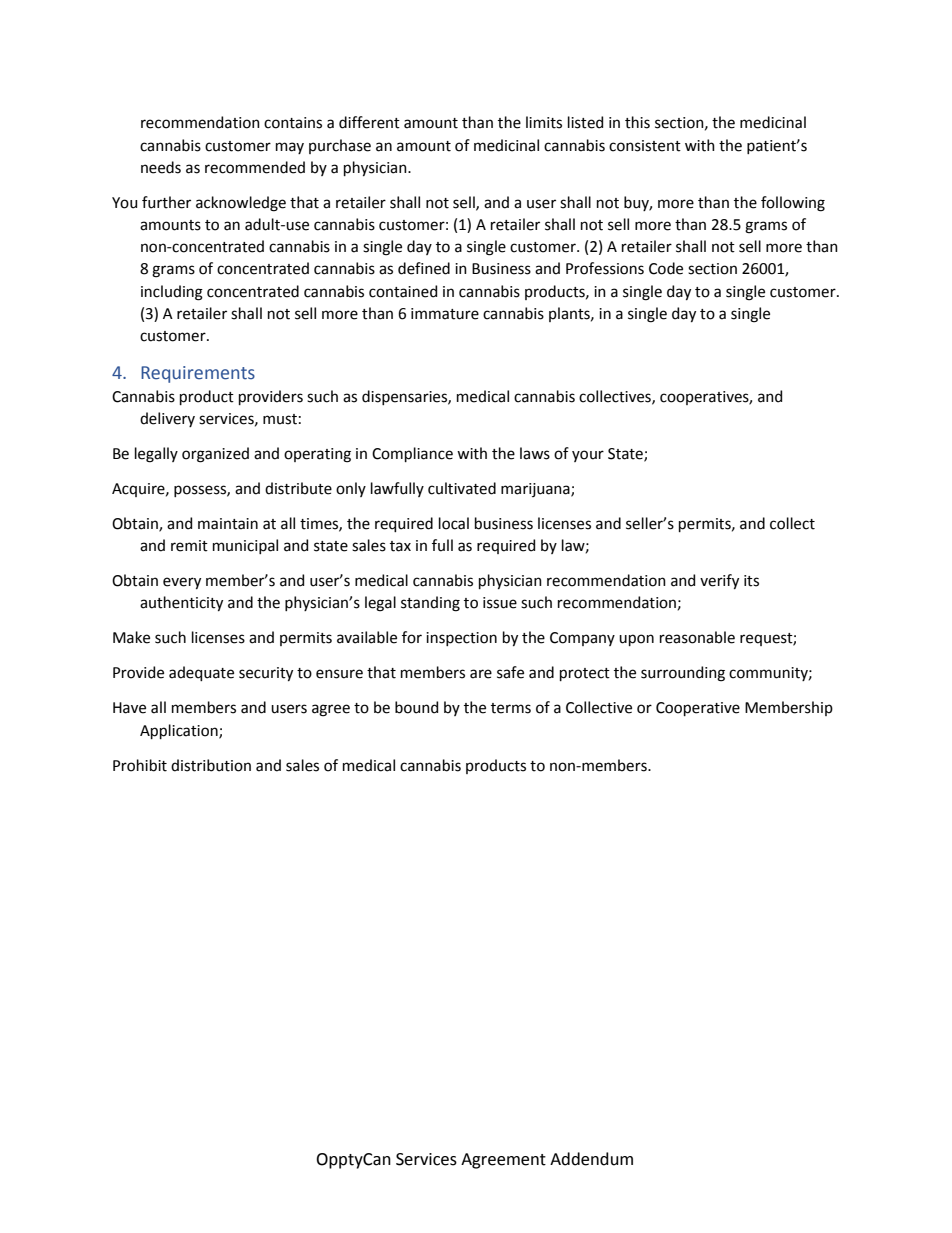 The width and height of the page is (952, 1233). What do you see at coordinates (461, 639) in the page?
I see `inspection` at bounding box center [461, 639].
